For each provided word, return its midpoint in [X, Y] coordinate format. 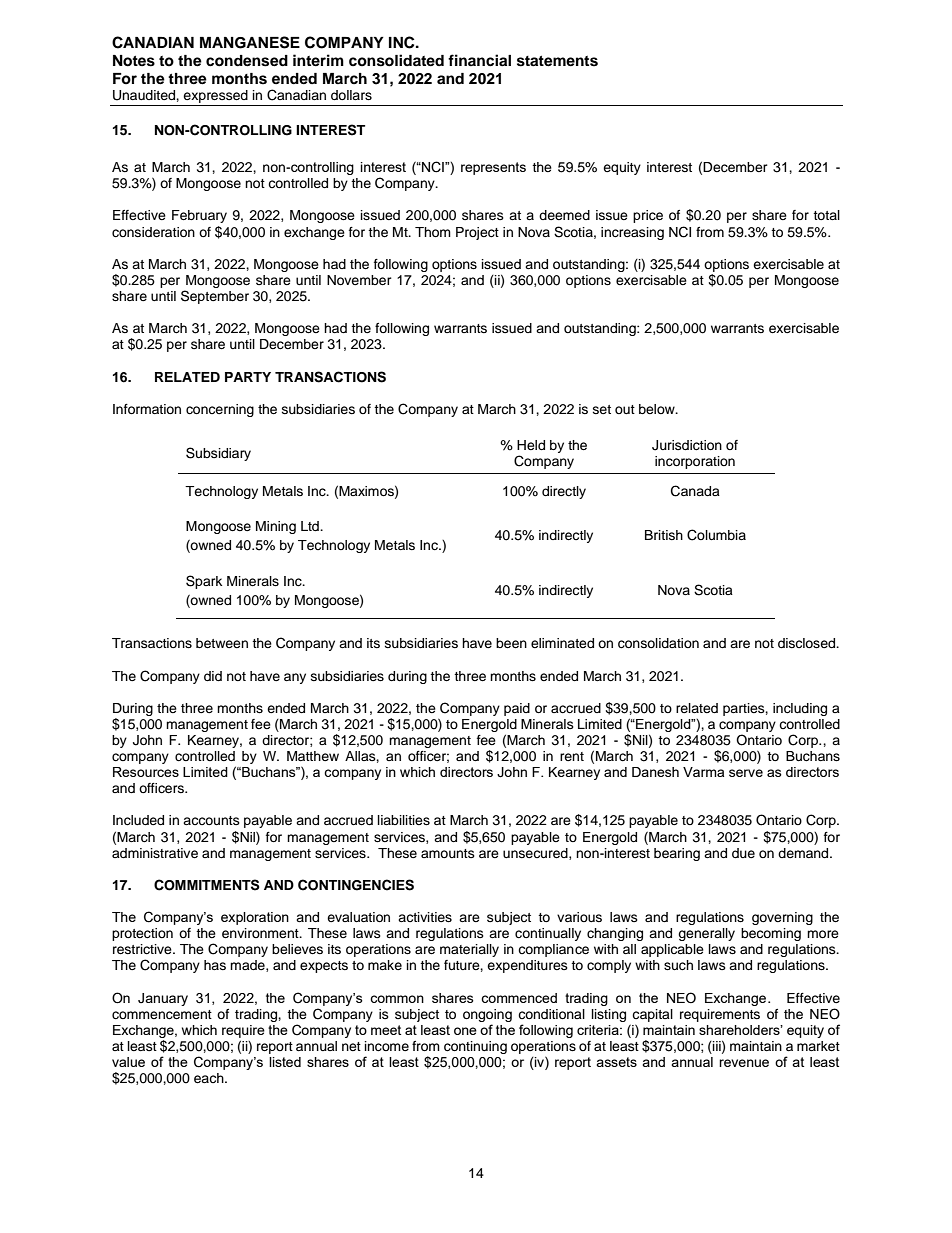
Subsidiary [218, 454]
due [743, 853]
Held [531, 445]
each [210, 1078]
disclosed [808, 643]
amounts [448, 853]
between [222, 643]
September [215, 297]
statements [557, 61]
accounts [211, 820]
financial [479, 60]
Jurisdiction [687, 445]
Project [477, 233]
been [511, 643]
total [826, 215]
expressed [216, 98]
